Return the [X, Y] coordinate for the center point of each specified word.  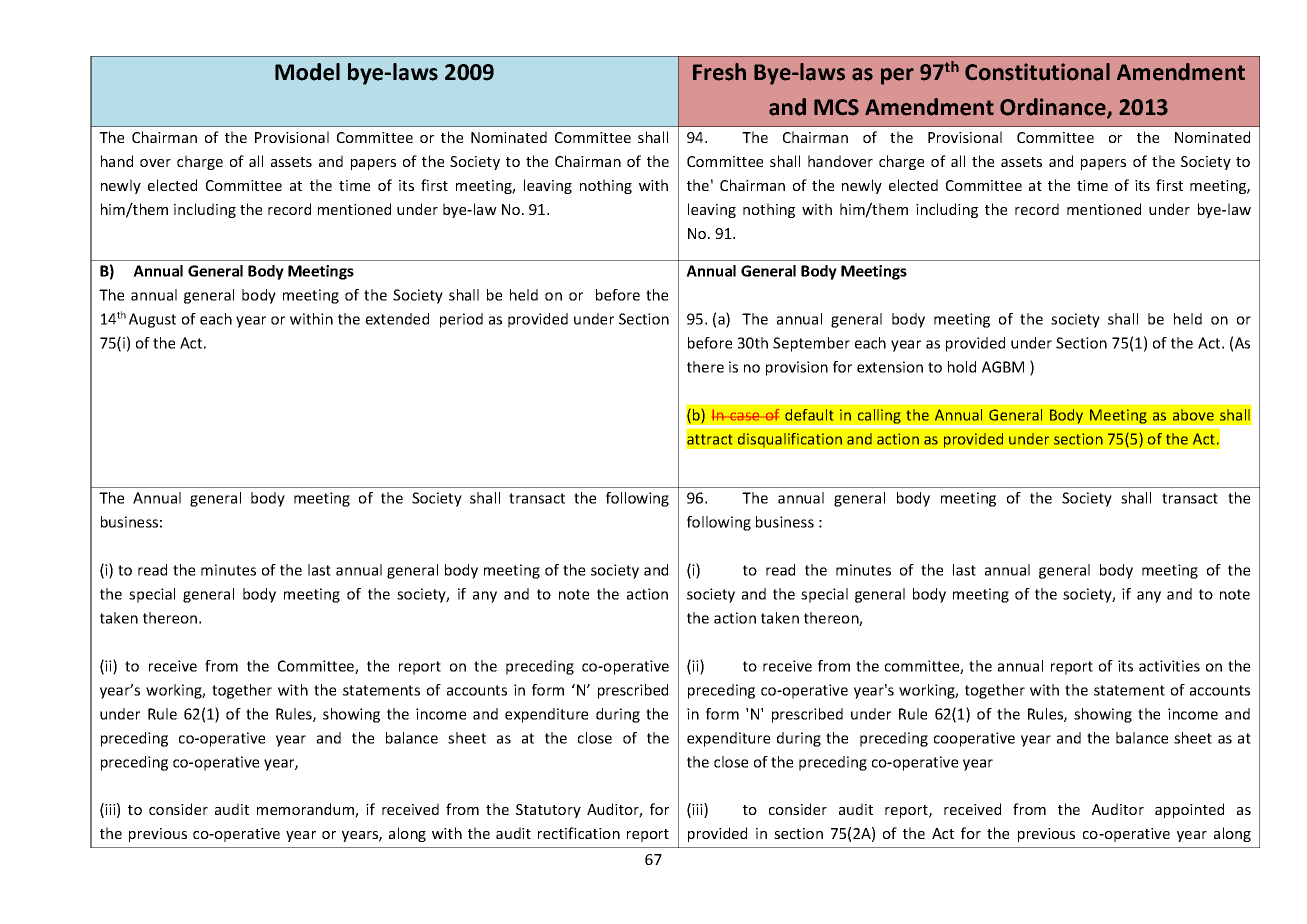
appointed [1189, 810]
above [1193, 415]
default [809, 415]
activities [1169, 666]
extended [397, 319]
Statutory [548, 811]
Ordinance [1054, 108]
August [152, 320]
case [744, 416]
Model [307, 72]
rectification [579, 833]
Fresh [719, 72]
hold [962, 367]
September [811, 344]
